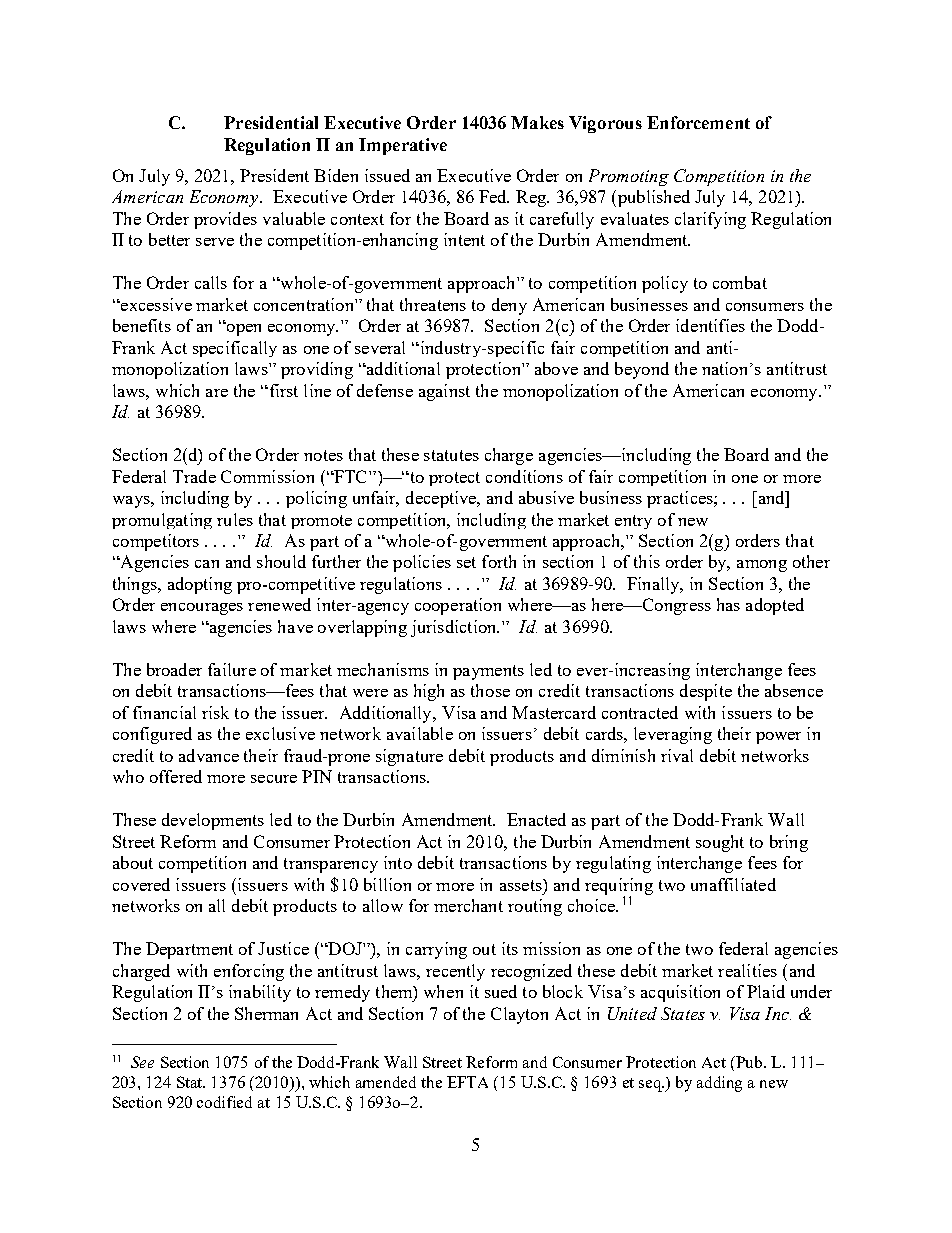  I want to click on codified, so click(224, 1102).
